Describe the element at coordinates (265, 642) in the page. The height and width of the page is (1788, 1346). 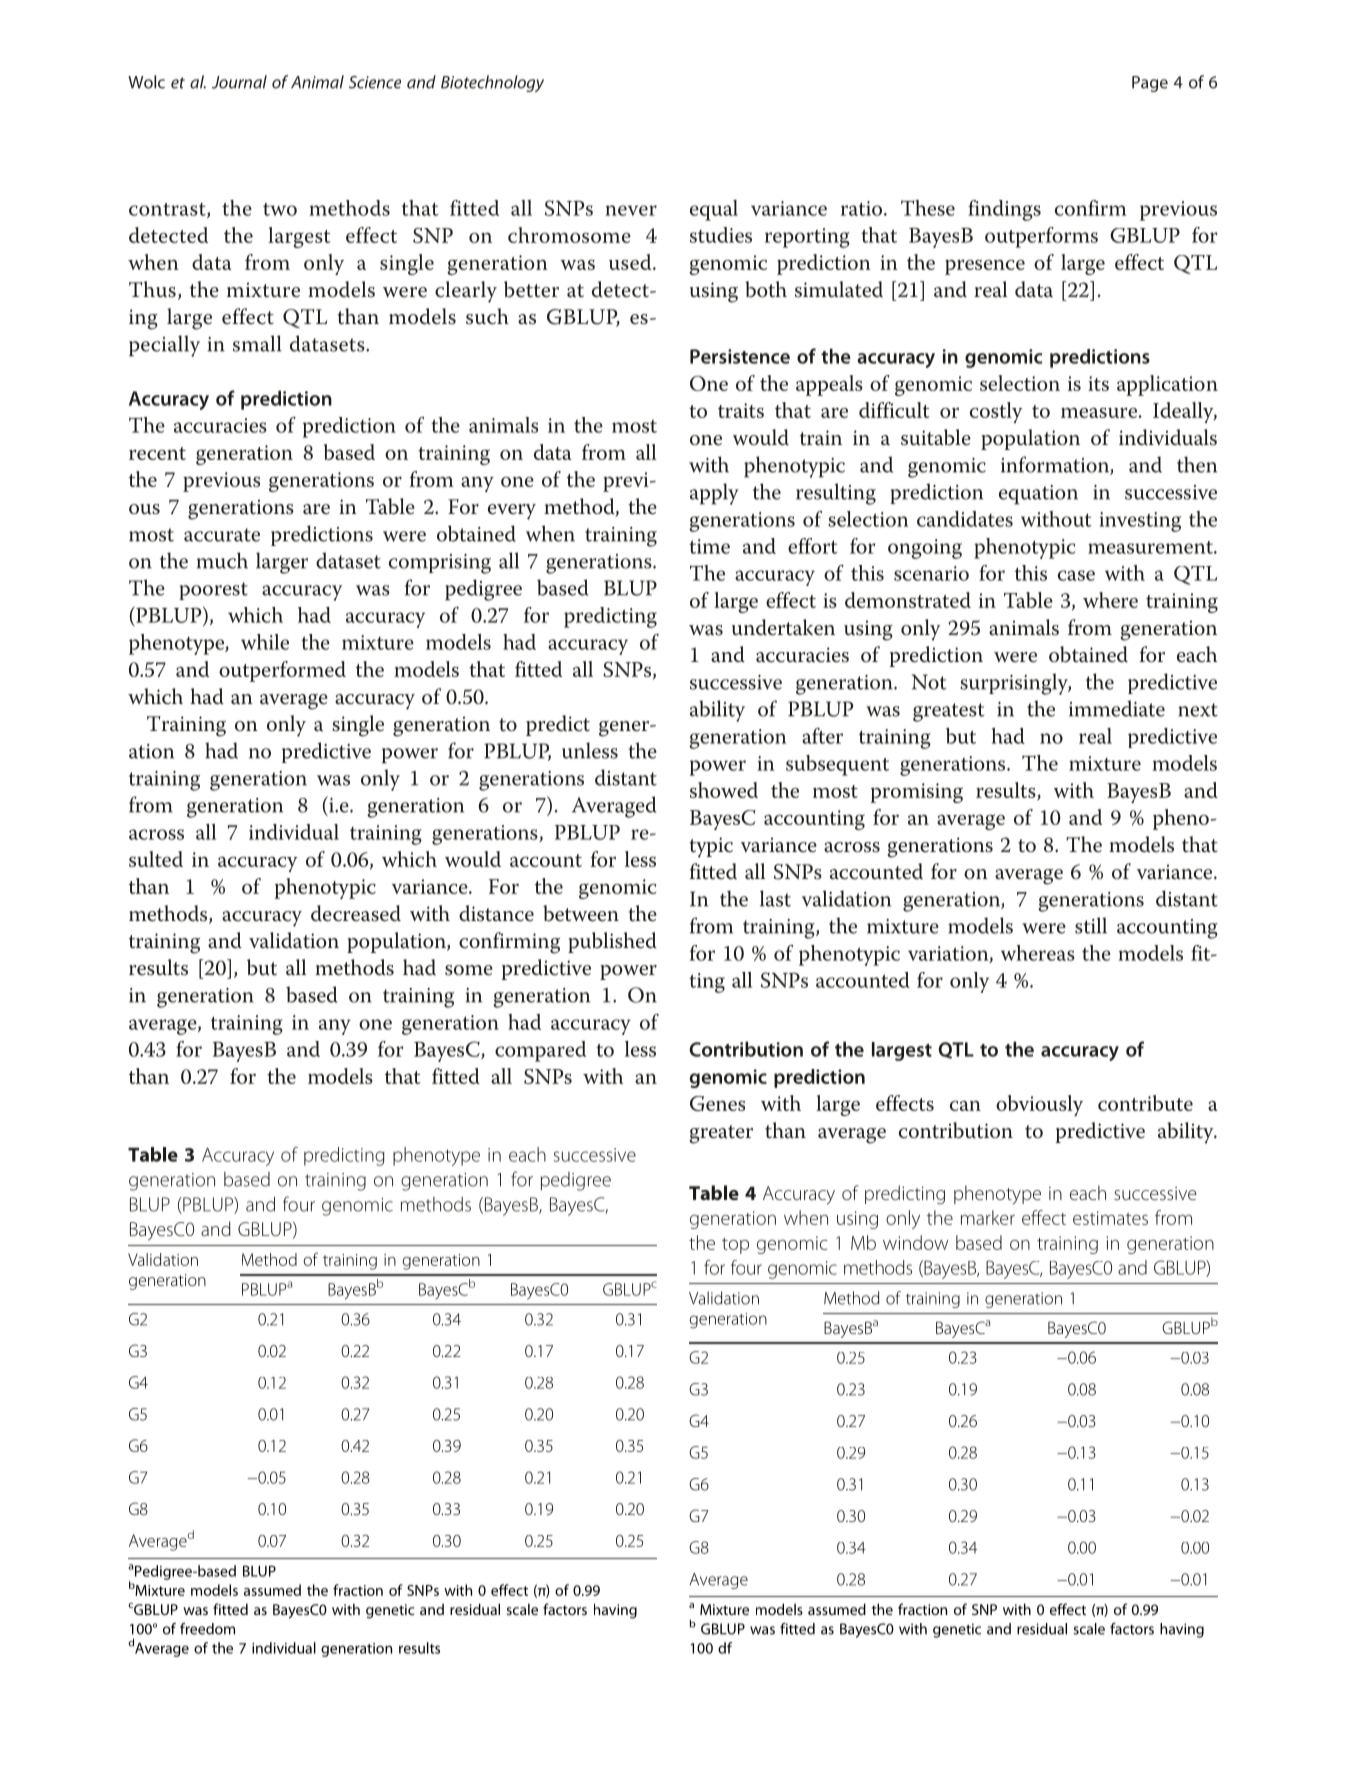
I see `while` at that location.
